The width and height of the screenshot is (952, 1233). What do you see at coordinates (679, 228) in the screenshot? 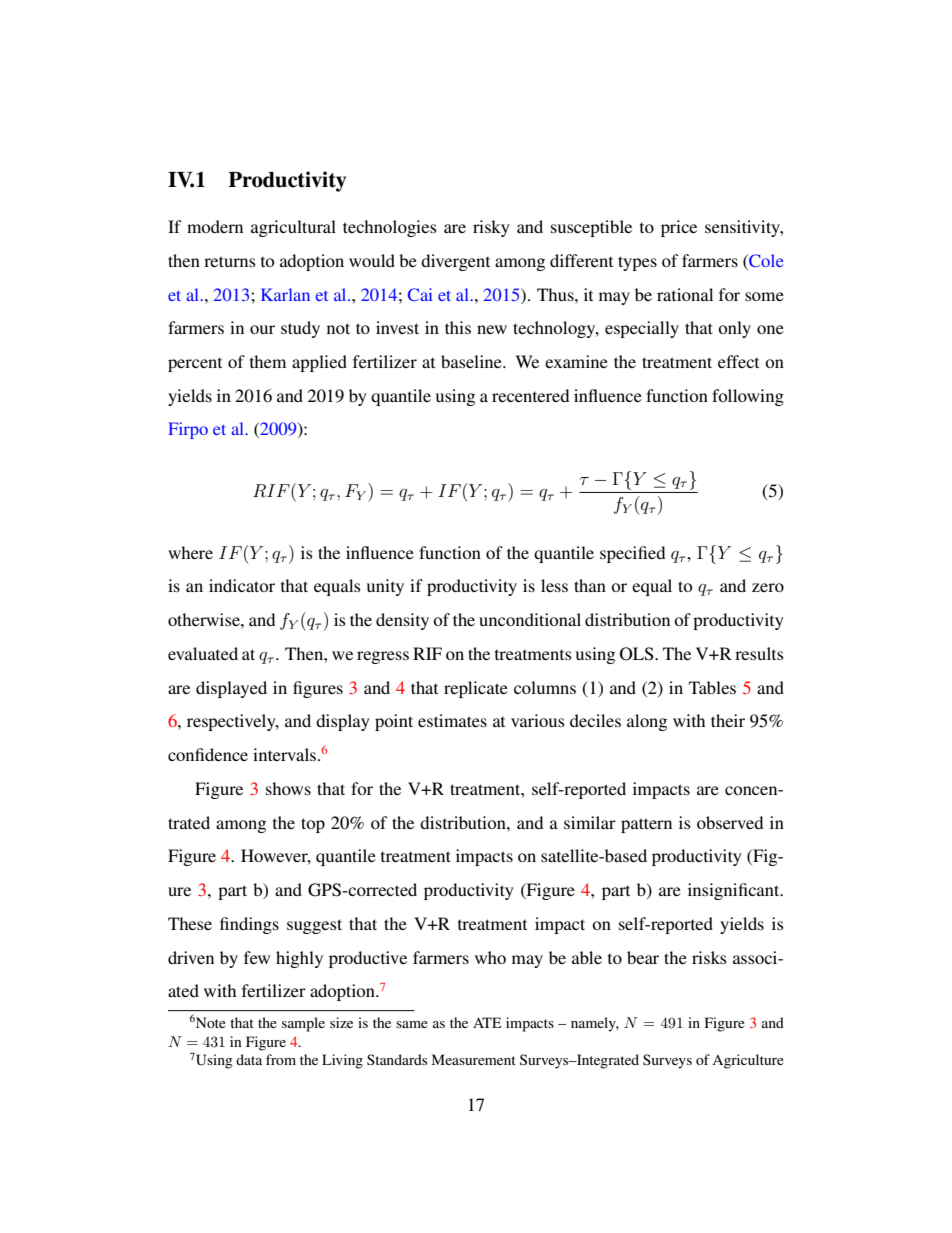
I see `price` at bounding box center [679, 228].
